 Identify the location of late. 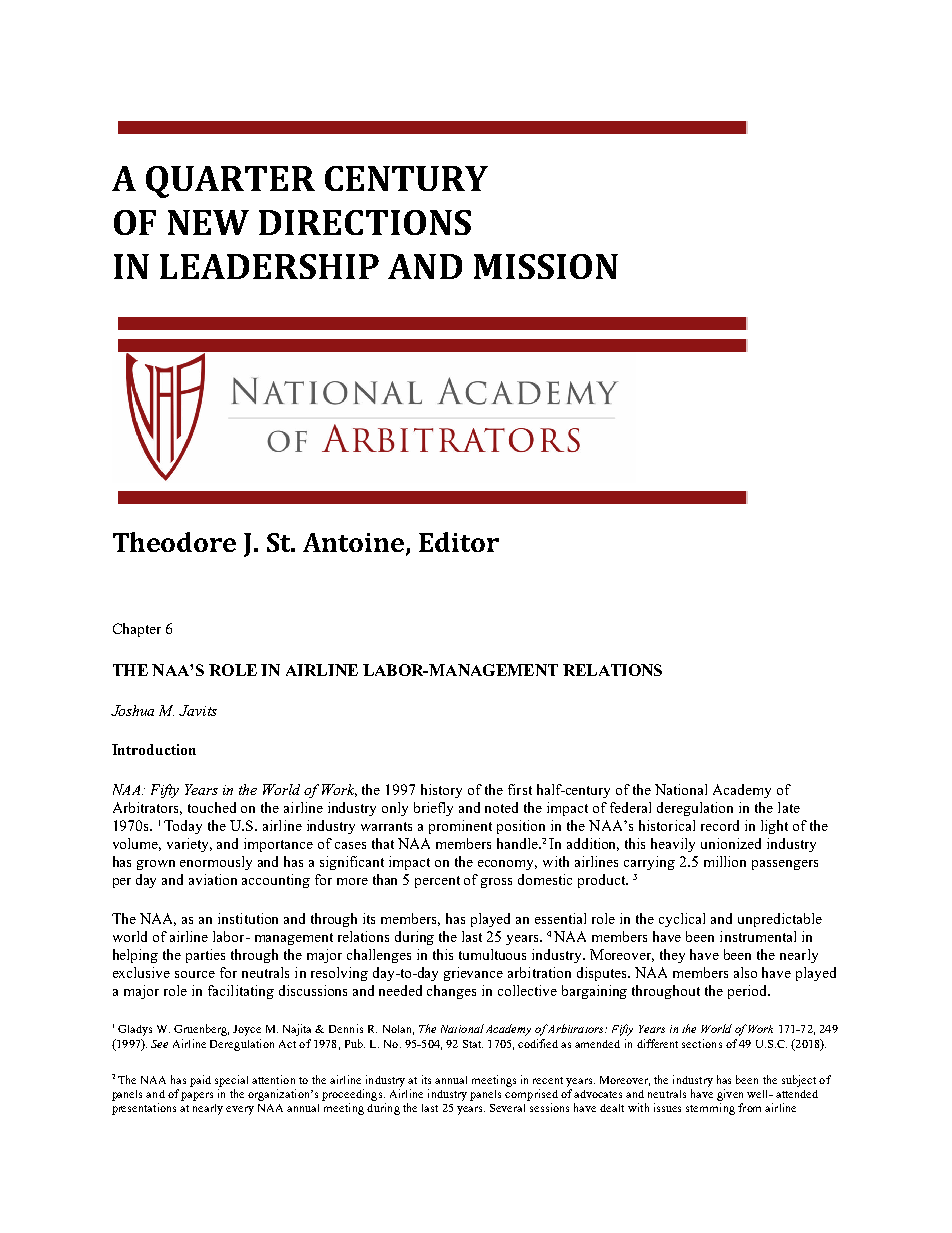
(789, 807).
